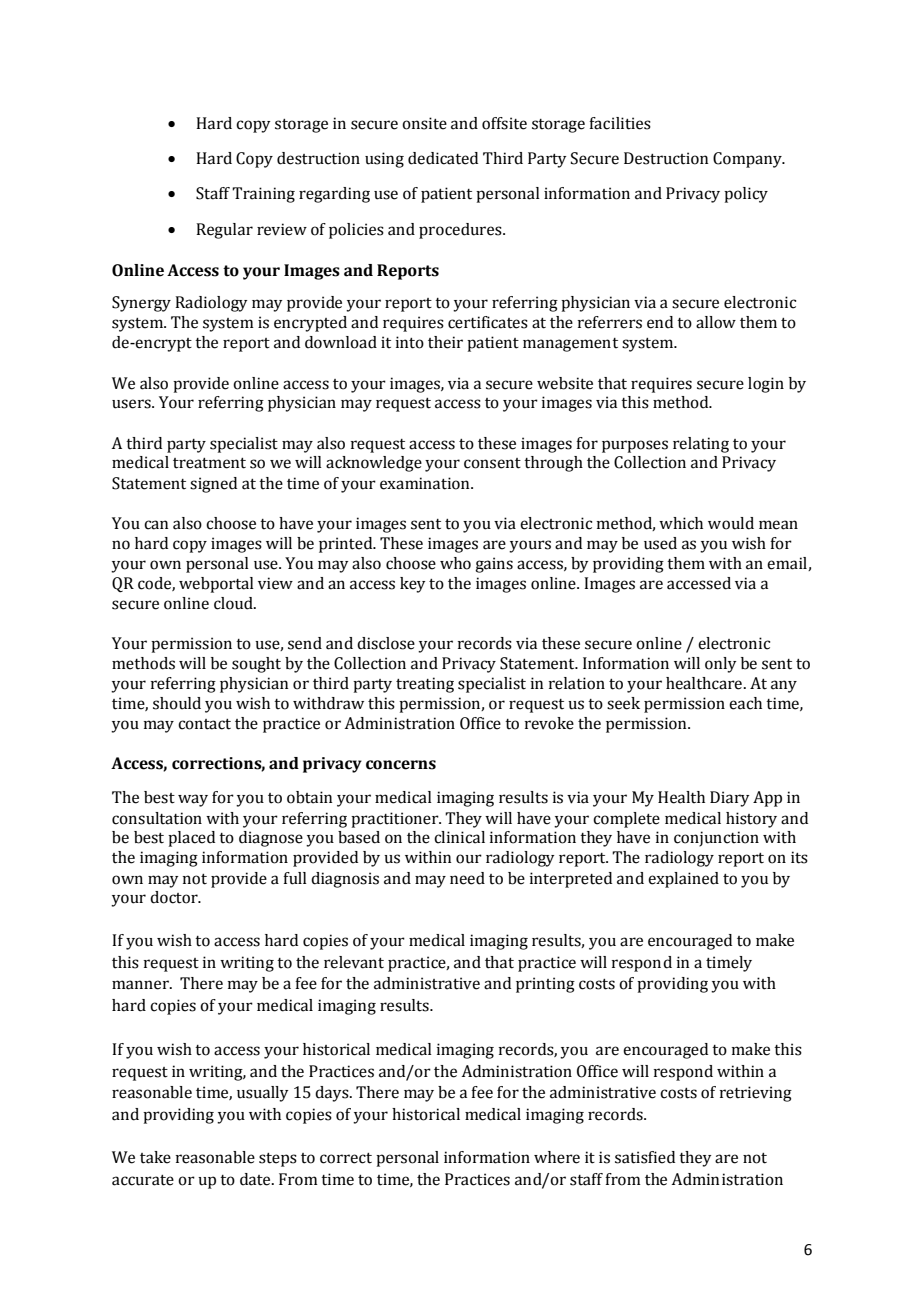 The image size is (924, 1308). What do you see at coordinates (721, 665) in the image?
I see `only` at bounding box center [721, 665].
